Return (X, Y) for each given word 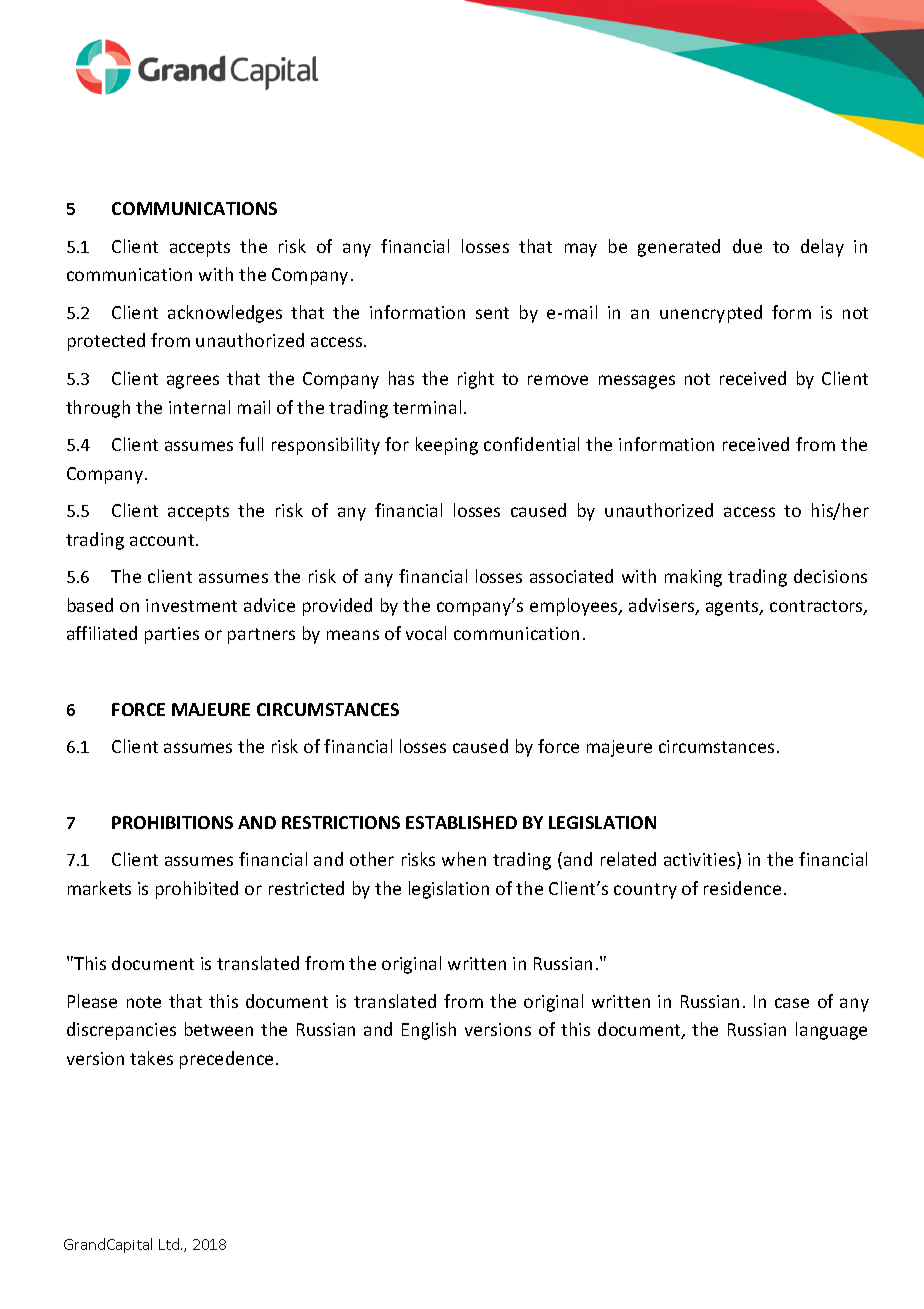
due (747, 246)
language (831, 1031)
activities (701, 860)
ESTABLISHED (461, 822)
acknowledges (225, 314)
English (429, 1031)
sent (492, 313)
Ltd (169, 1244)
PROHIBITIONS (172, 822)
